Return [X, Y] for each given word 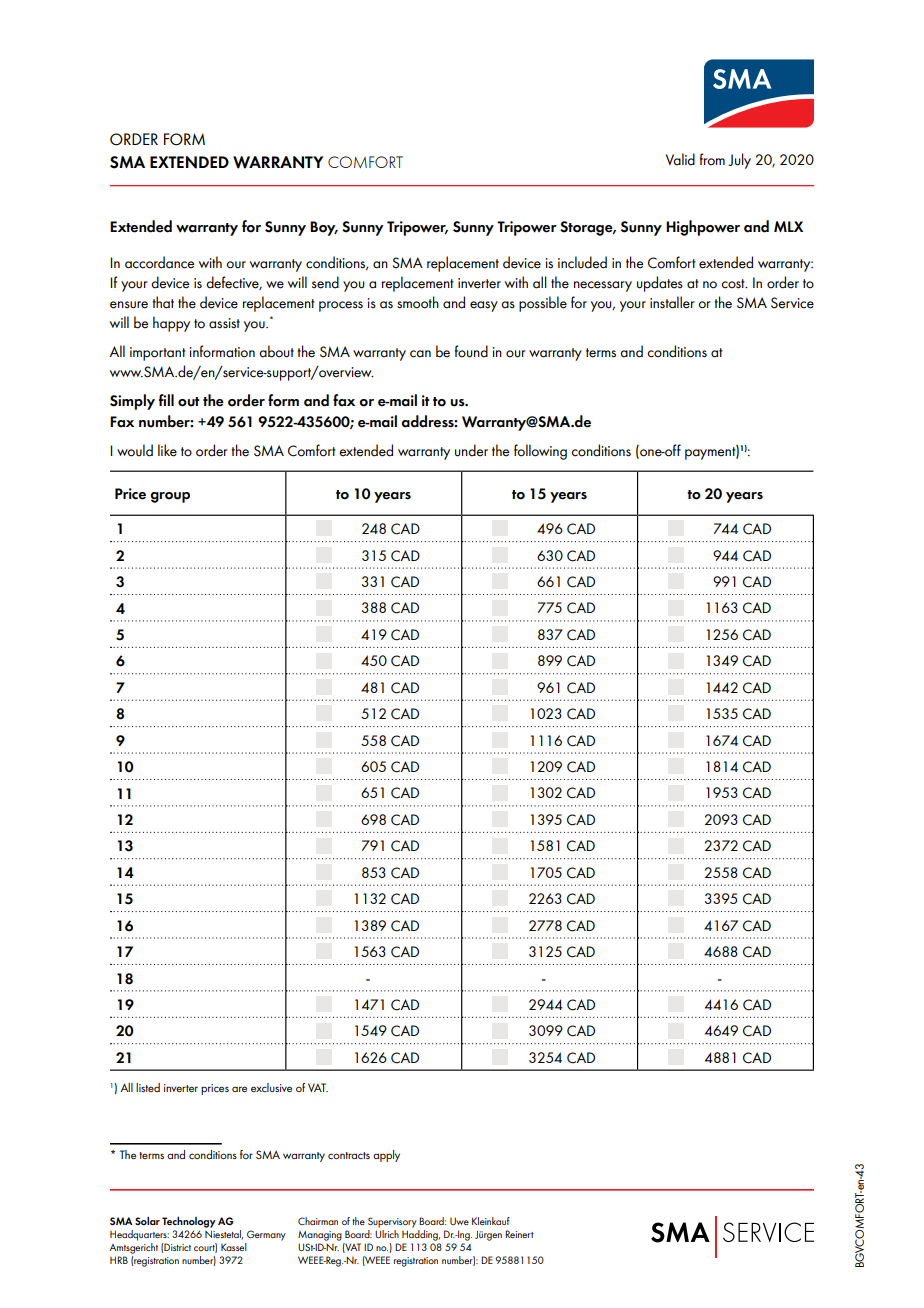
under [471, 450]
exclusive [271, 1087]
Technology [189, 1222]
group [170, 497]
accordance [159, 262]
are [239, 1089]
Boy [324, 228]
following [540, 452]
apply [386, 1156]
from [712, 159]
